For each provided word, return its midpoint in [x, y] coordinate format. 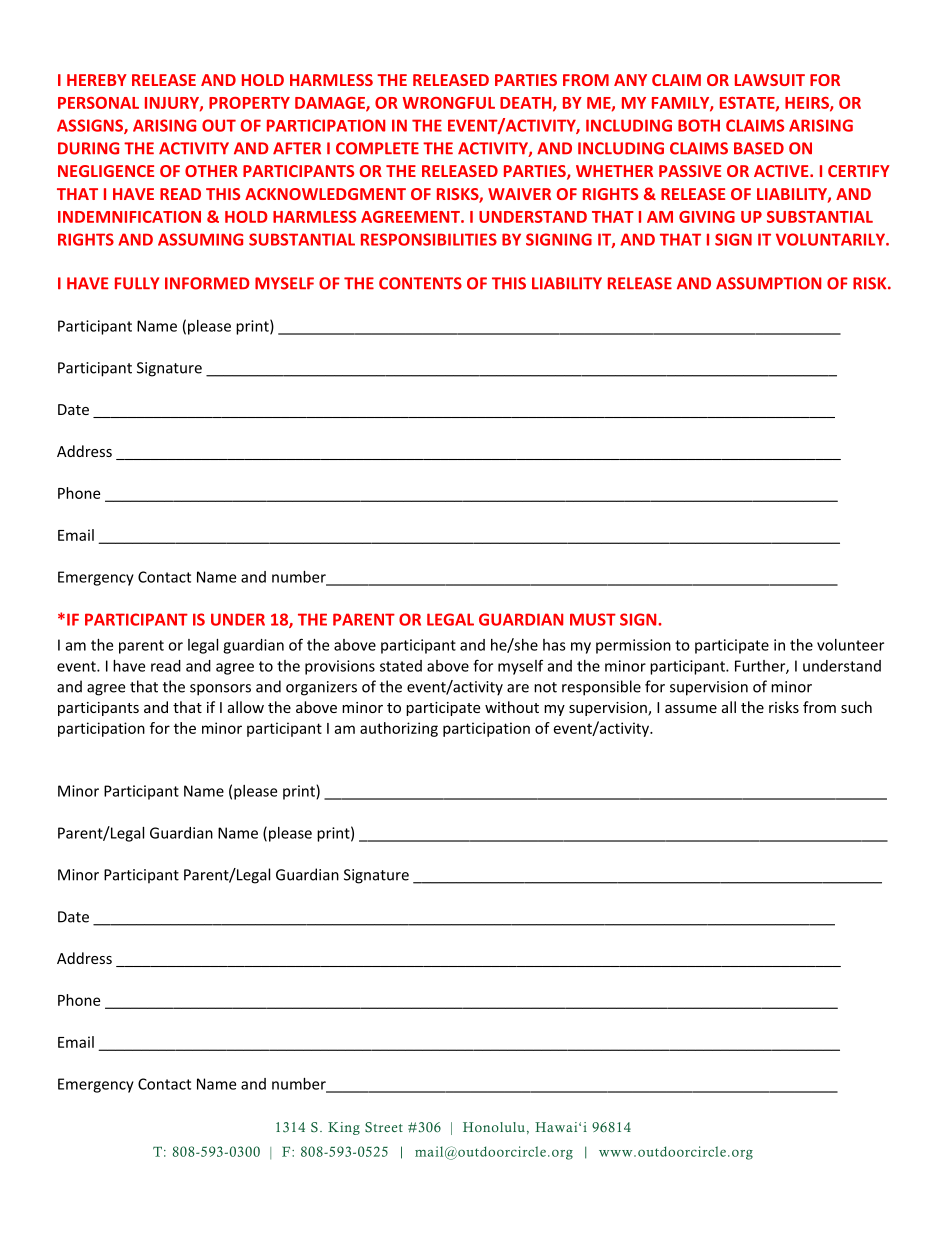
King [344, 1128]
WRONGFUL [448, 103]
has [554, 645]
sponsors [220, 690]
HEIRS [808, 104]
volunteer [850, 645]
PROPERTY [249, 103]
